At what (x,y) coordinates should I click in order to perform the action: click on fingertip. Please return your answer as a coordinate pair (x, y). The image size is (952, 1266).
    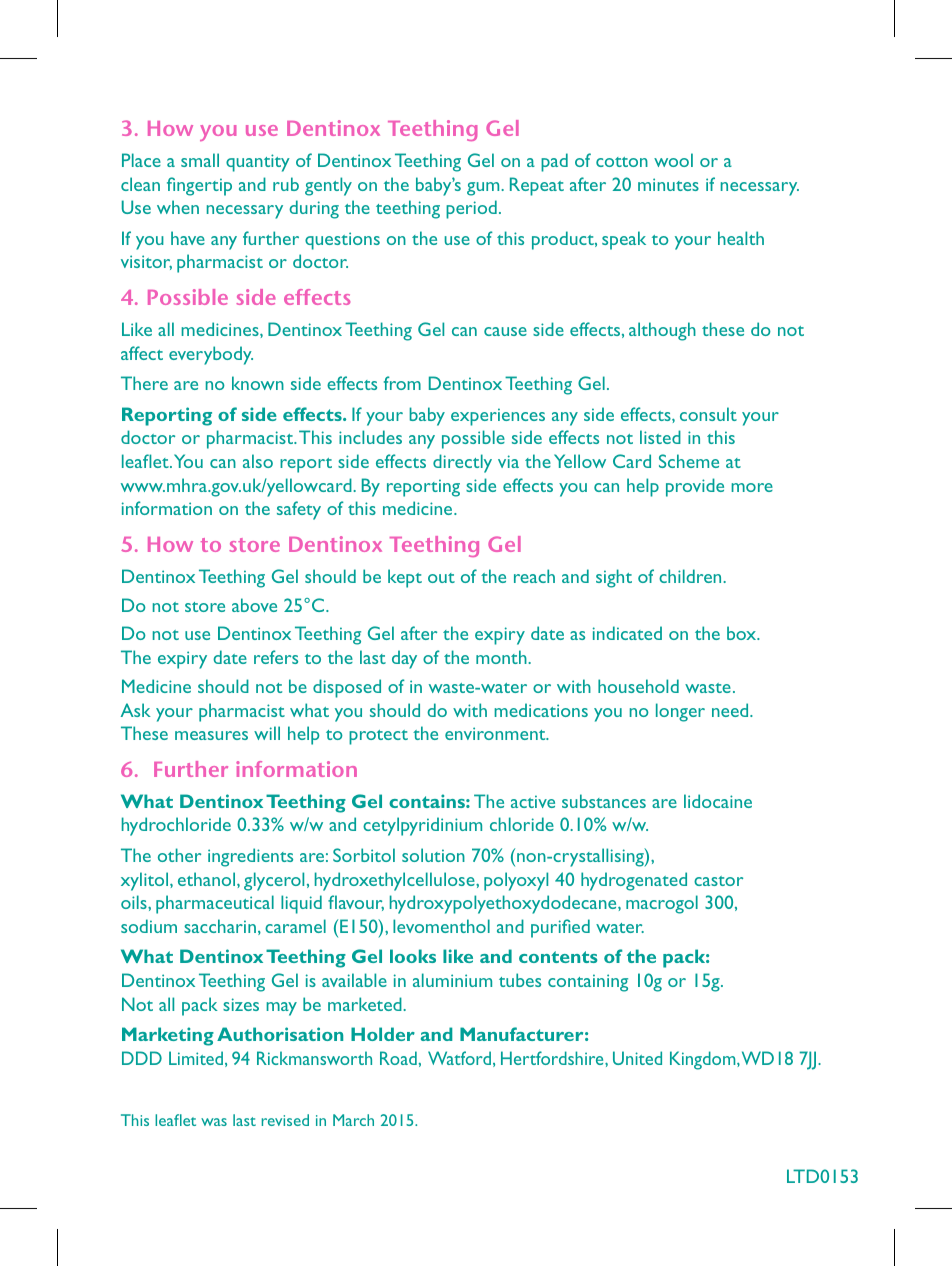
    Looking at the image, I should click on (199, 186).
